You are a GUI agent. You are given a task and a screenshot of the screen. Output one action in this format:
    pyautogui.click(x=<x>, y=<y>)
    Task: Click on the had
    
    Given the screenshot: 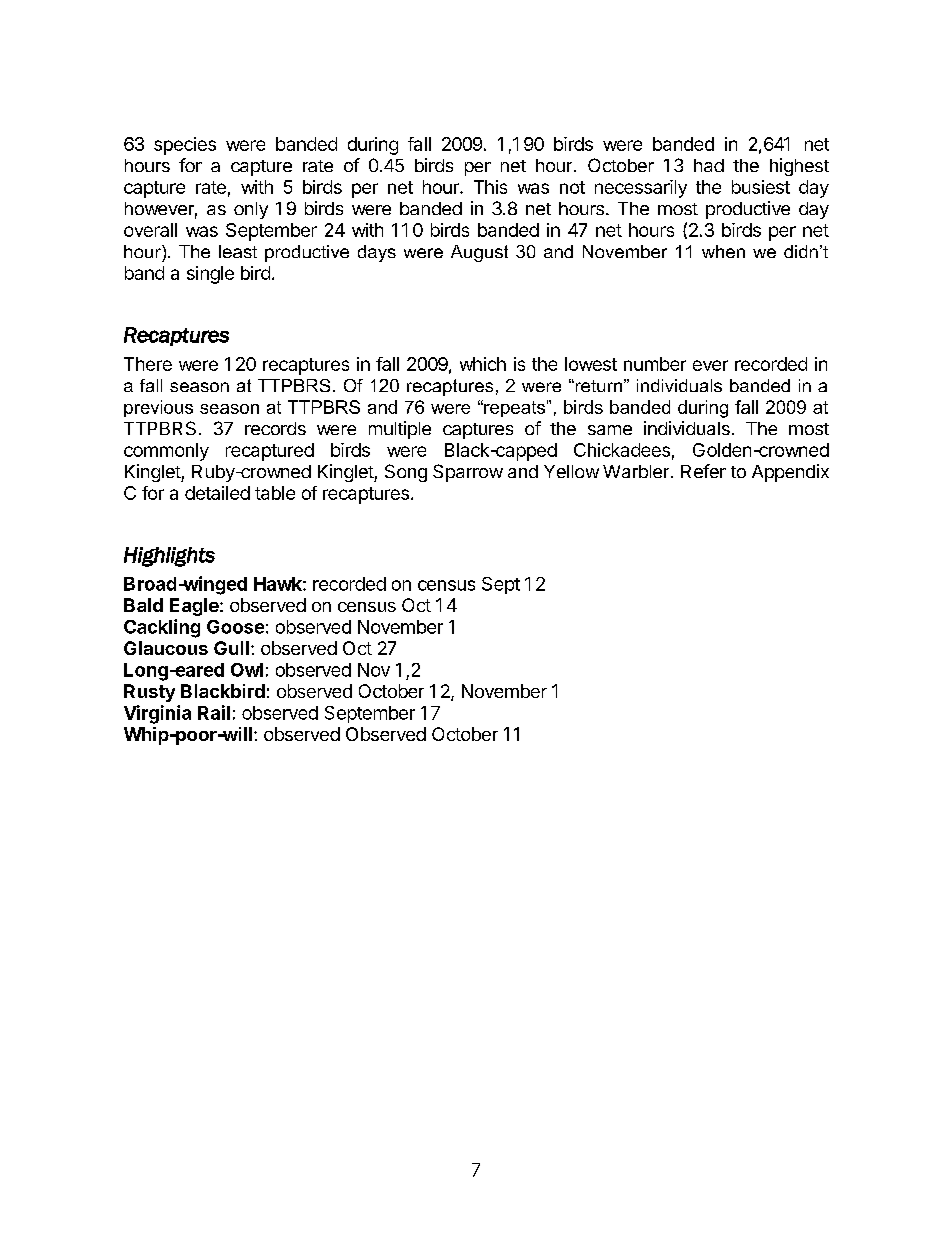 What is the action you would take?
    pyautogui.click(x=709, y=165)
